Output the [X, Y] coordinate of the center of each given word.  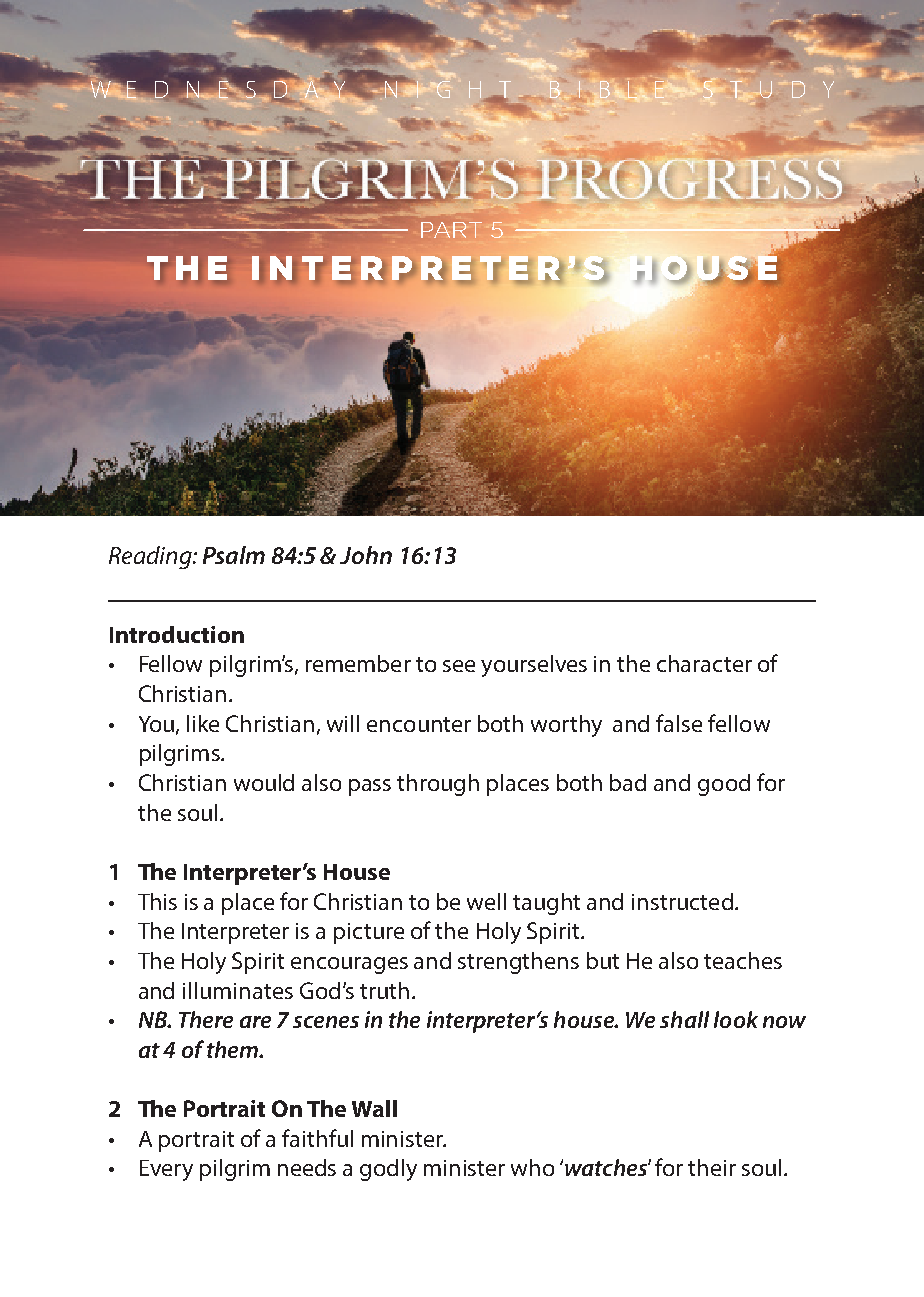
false [679, 723]
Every [166, 1170]
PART [451, 230]
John [366, 555]
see [459, 666]
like [203, 723]
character [704, 663]
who [532, 1167]
